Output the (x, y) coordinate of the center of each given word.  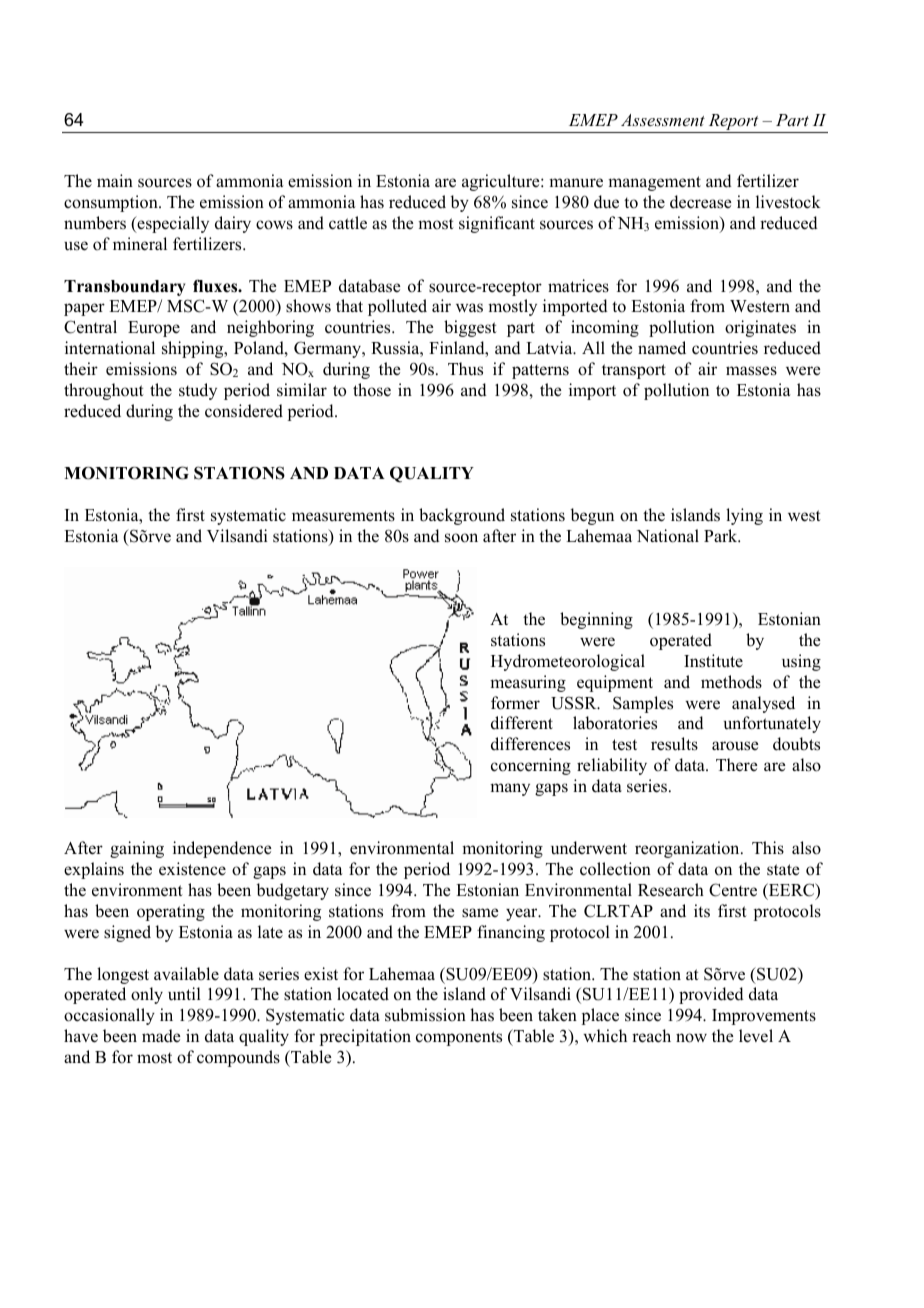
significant (497, 224)
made (161, 1036)
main (115, 180)
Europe (154, 329)
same (480, 913)
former (515, 703)
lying (744, 516)
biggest (470, 328)
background (462, 516)
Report (733, 123)
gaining (137, 849)
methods (731, 682)
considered (244, 411)
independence (222, 849)
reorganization (688, 849)
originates (760, 328)
